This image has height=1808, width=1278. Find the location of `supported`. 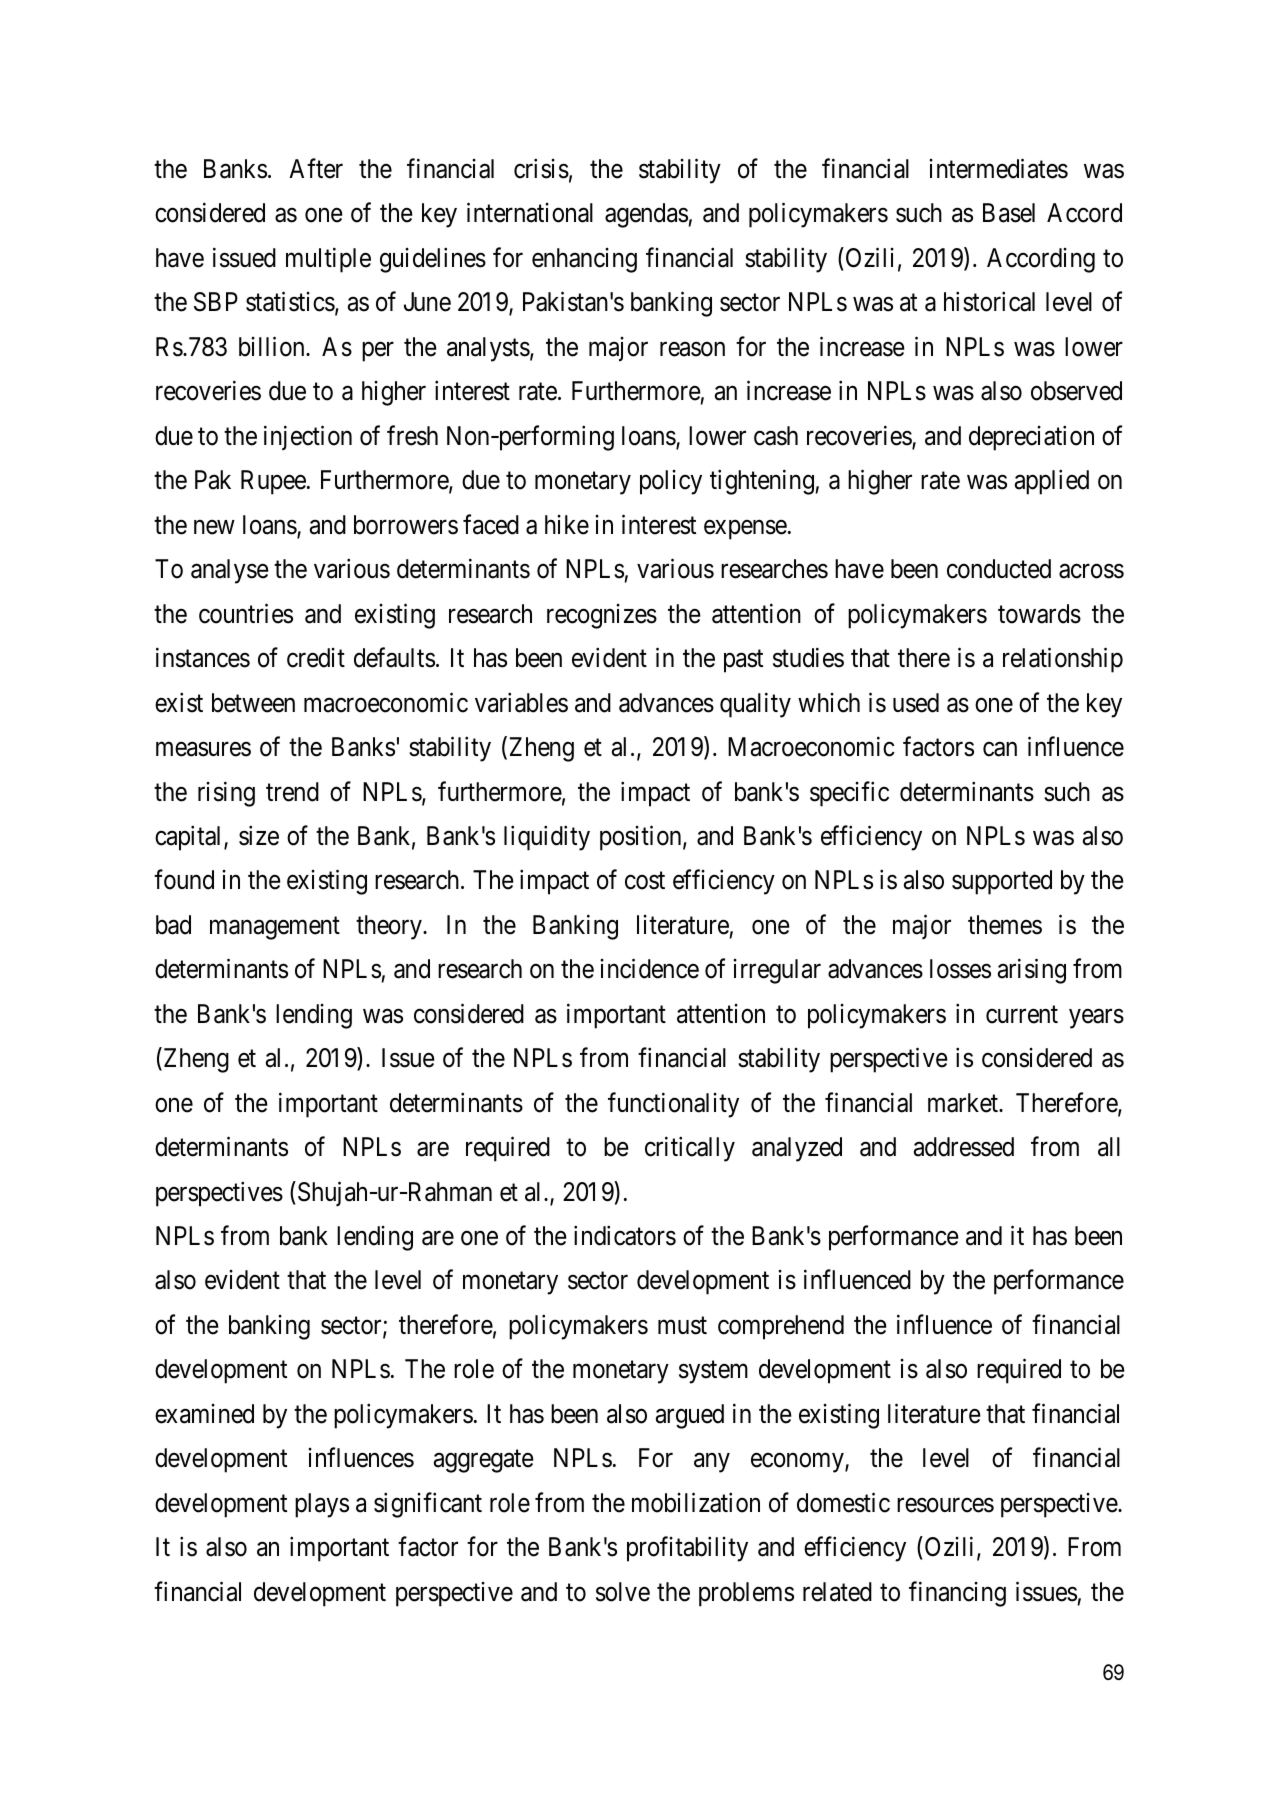

supported is located at coordinates (1002, 882).
